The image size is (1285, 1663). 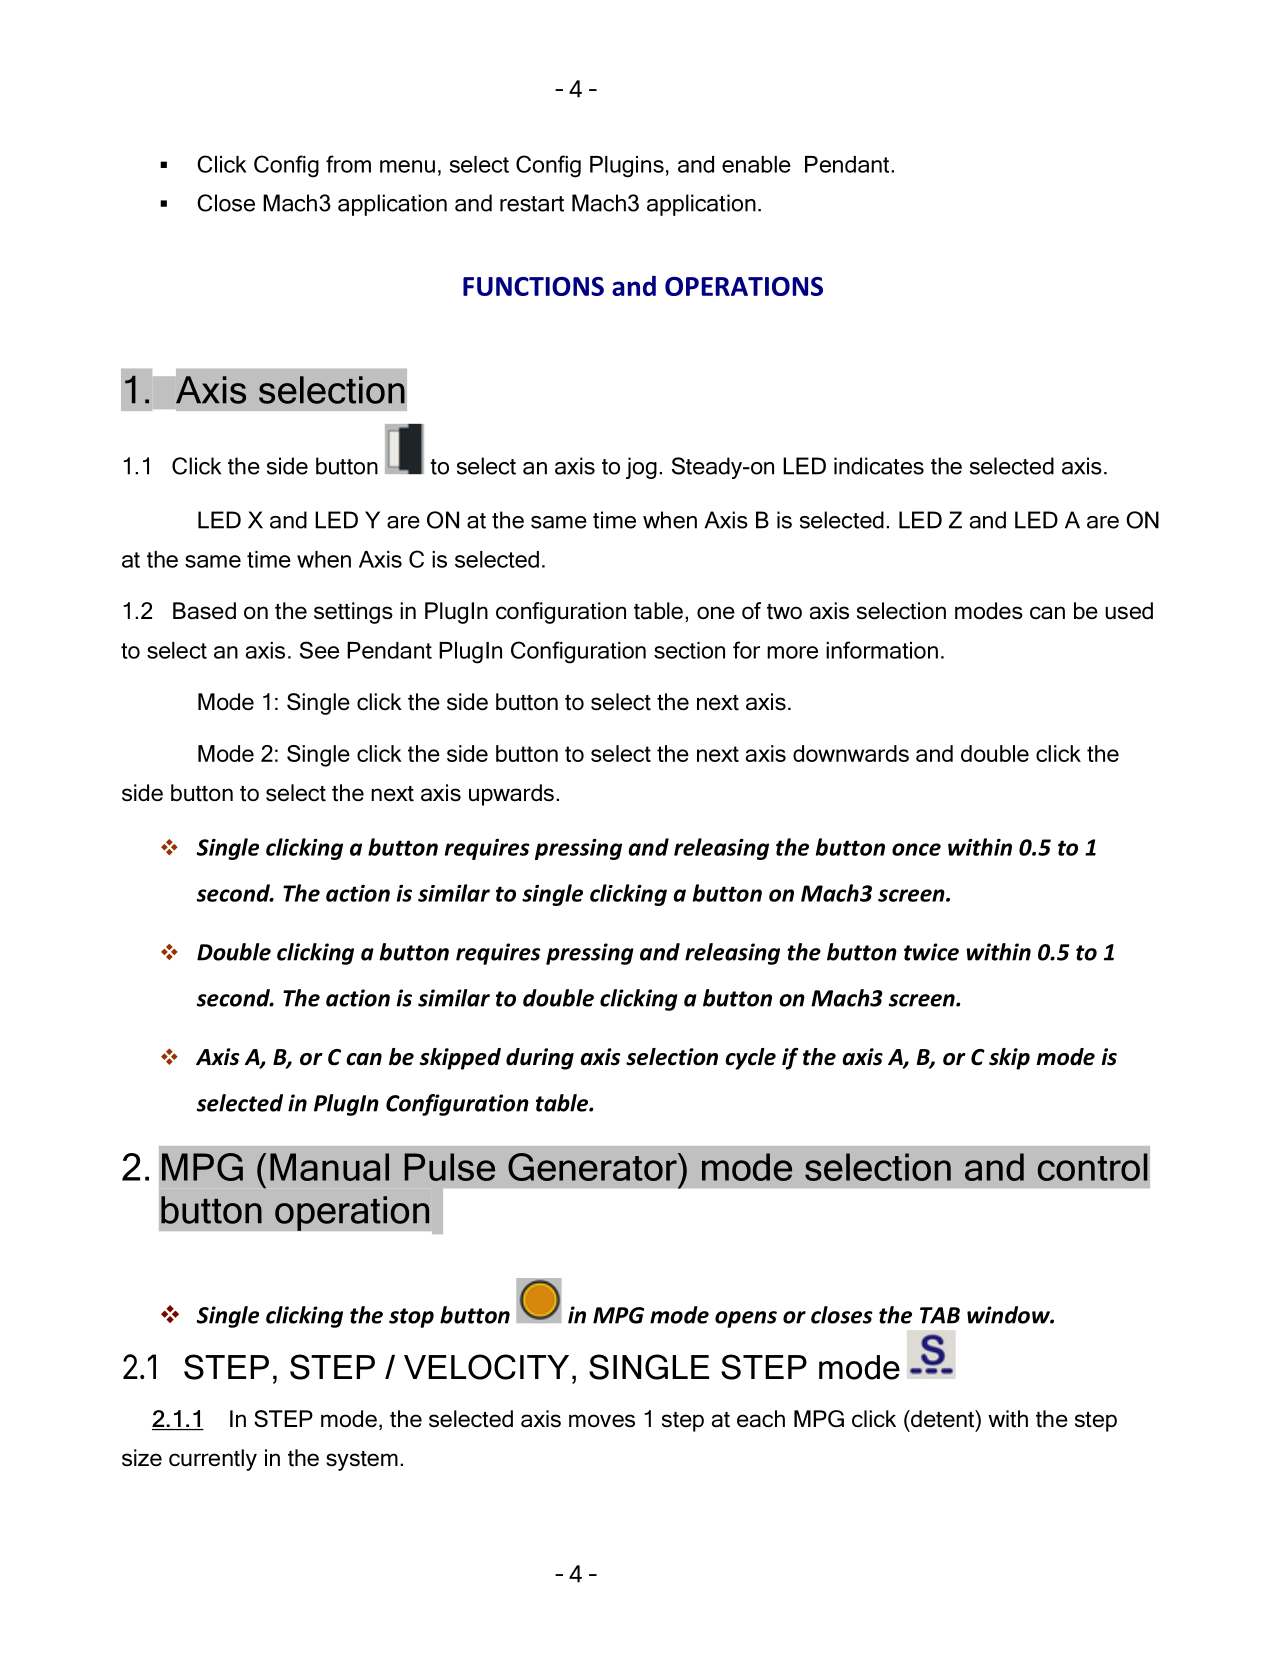 I want to click on indicates, so click(x=879, y=466).
